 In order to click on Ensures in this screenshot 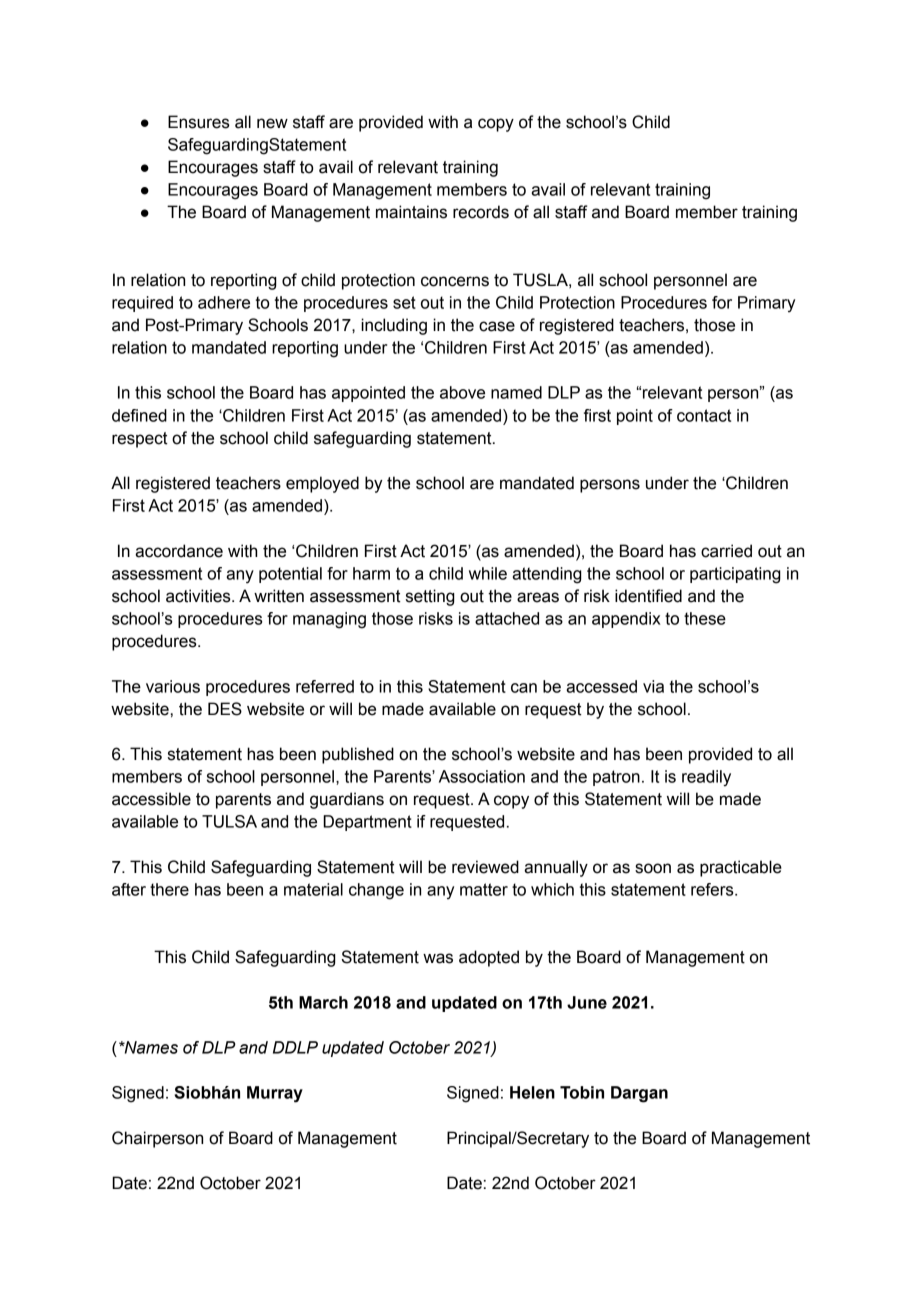, I will do `click(199, 122)`.
